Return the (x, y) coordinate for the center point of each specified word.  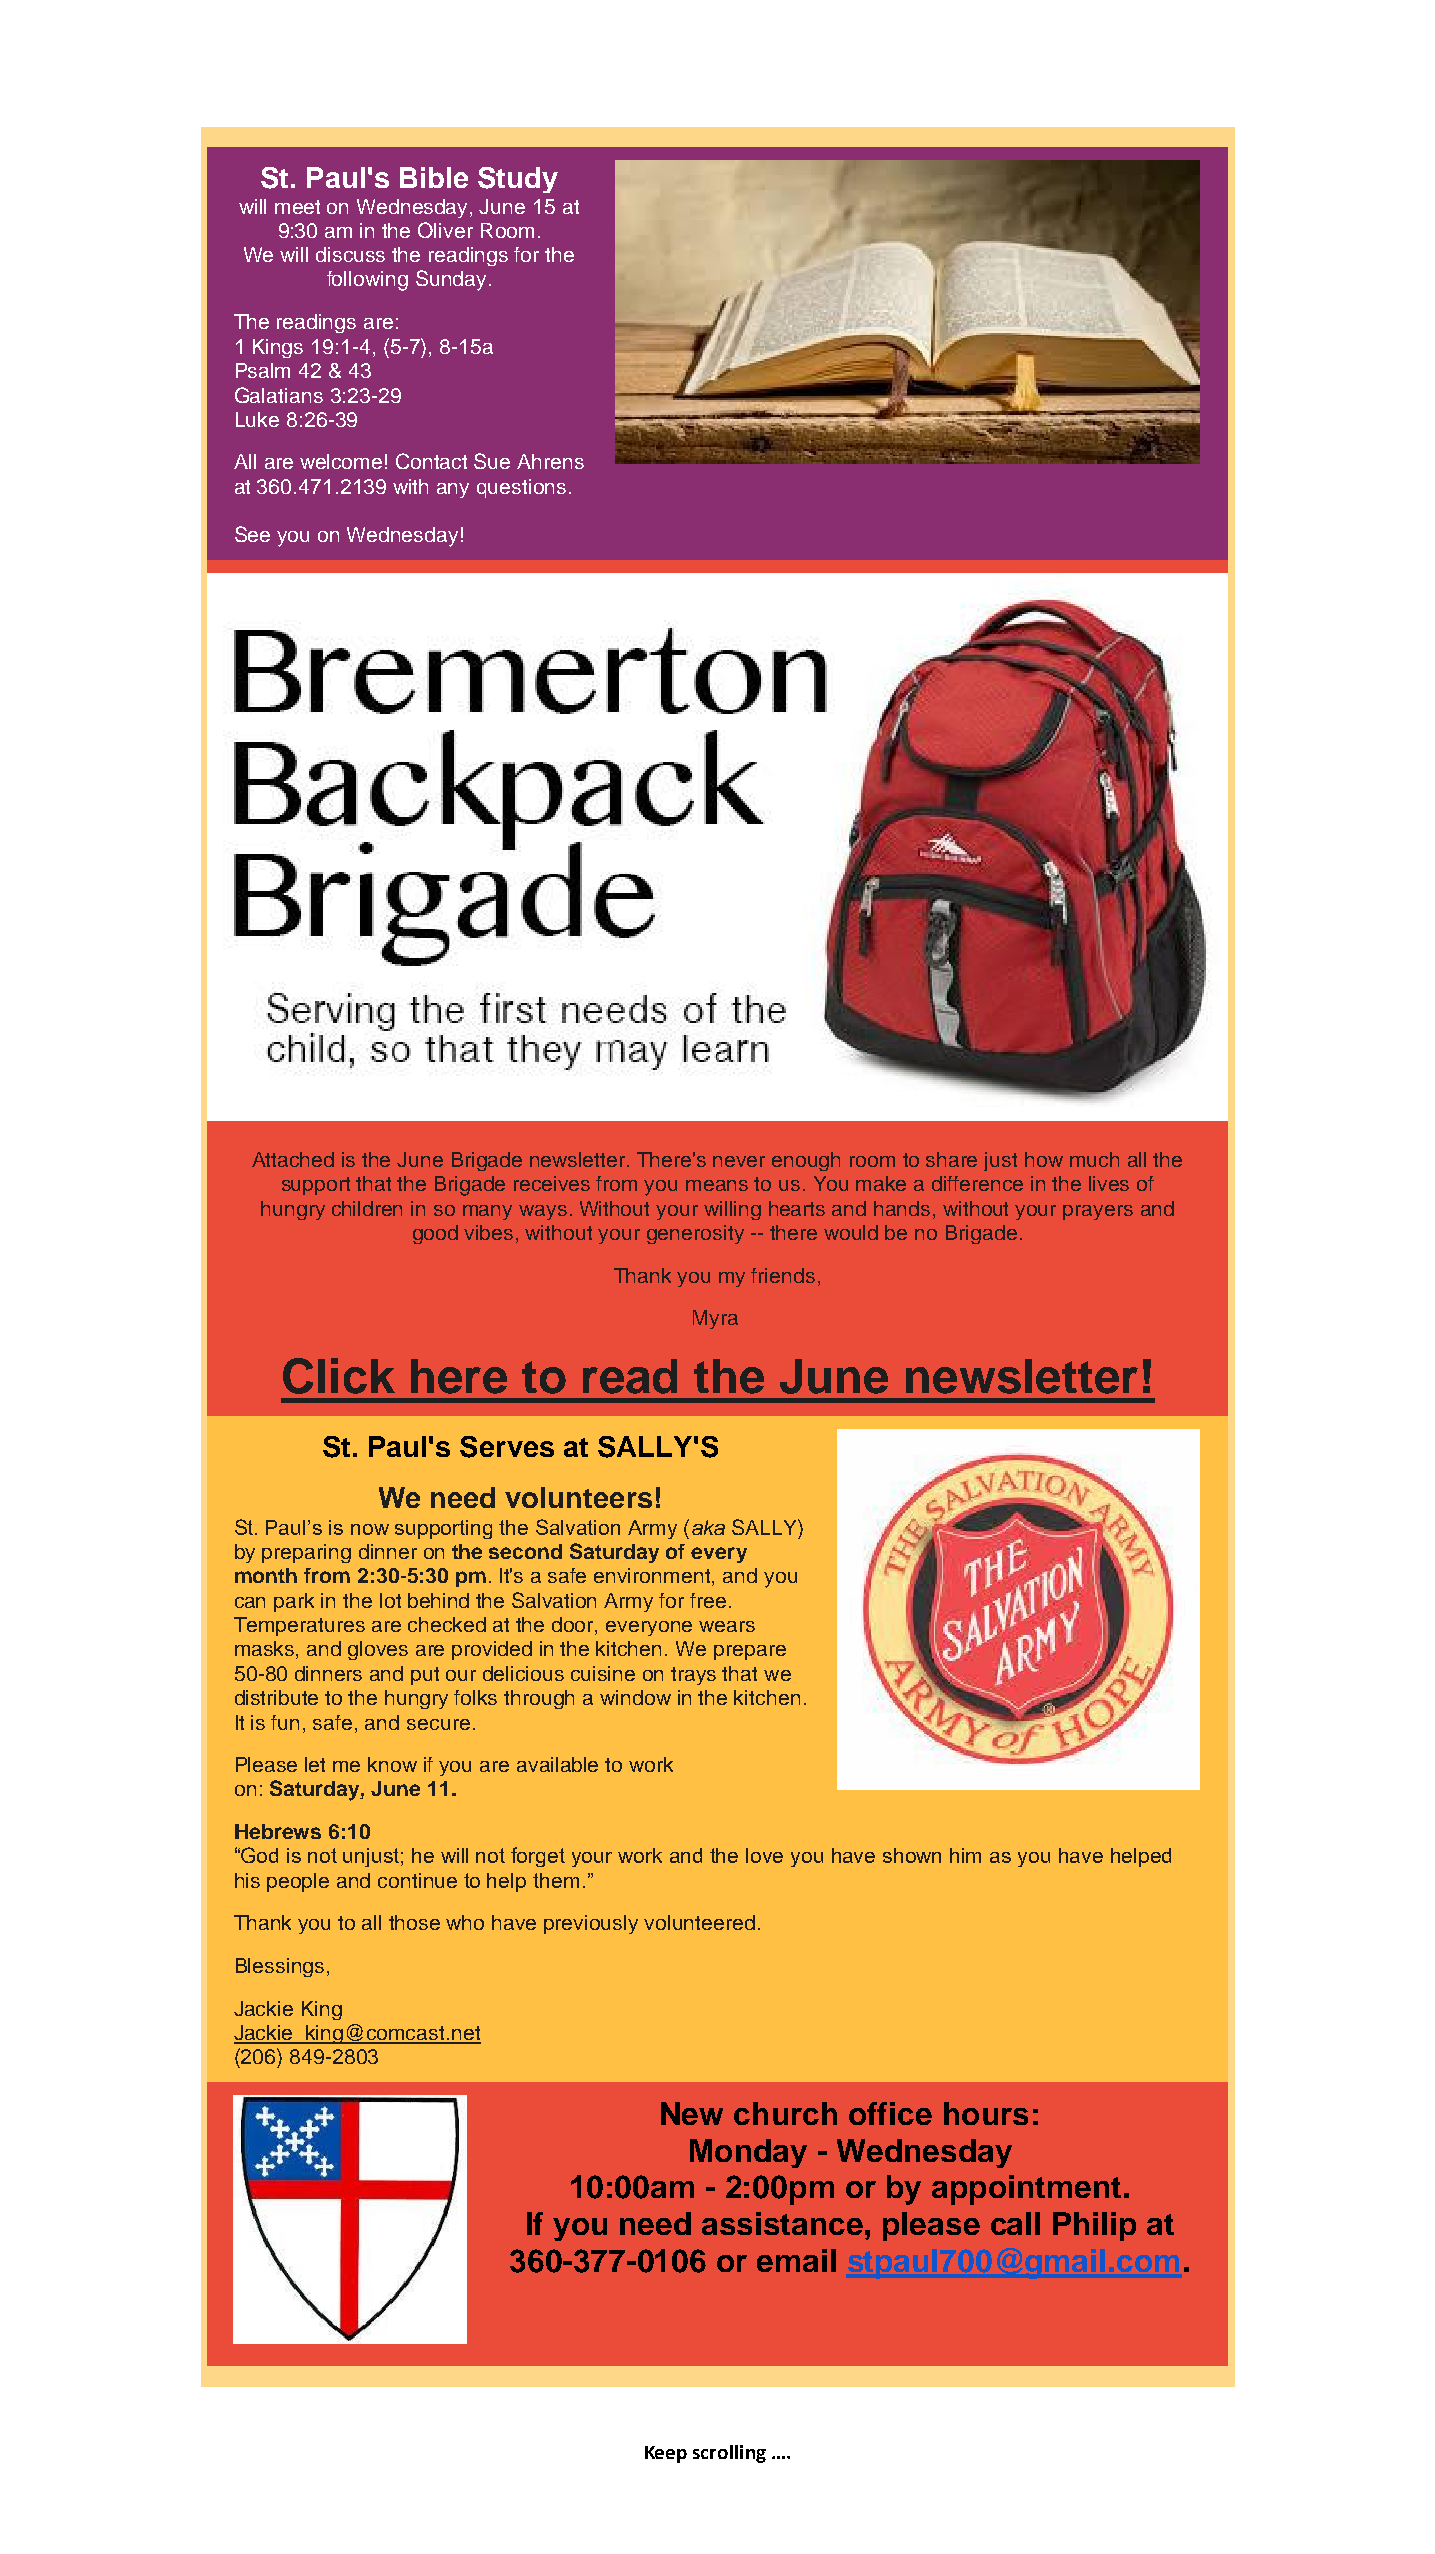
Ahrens (550, 461)
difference (977, 1183)
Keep (666, 2454)
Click (339, 1376)
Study (518, 180)
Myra (715, 1319)
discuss (350, 254)
